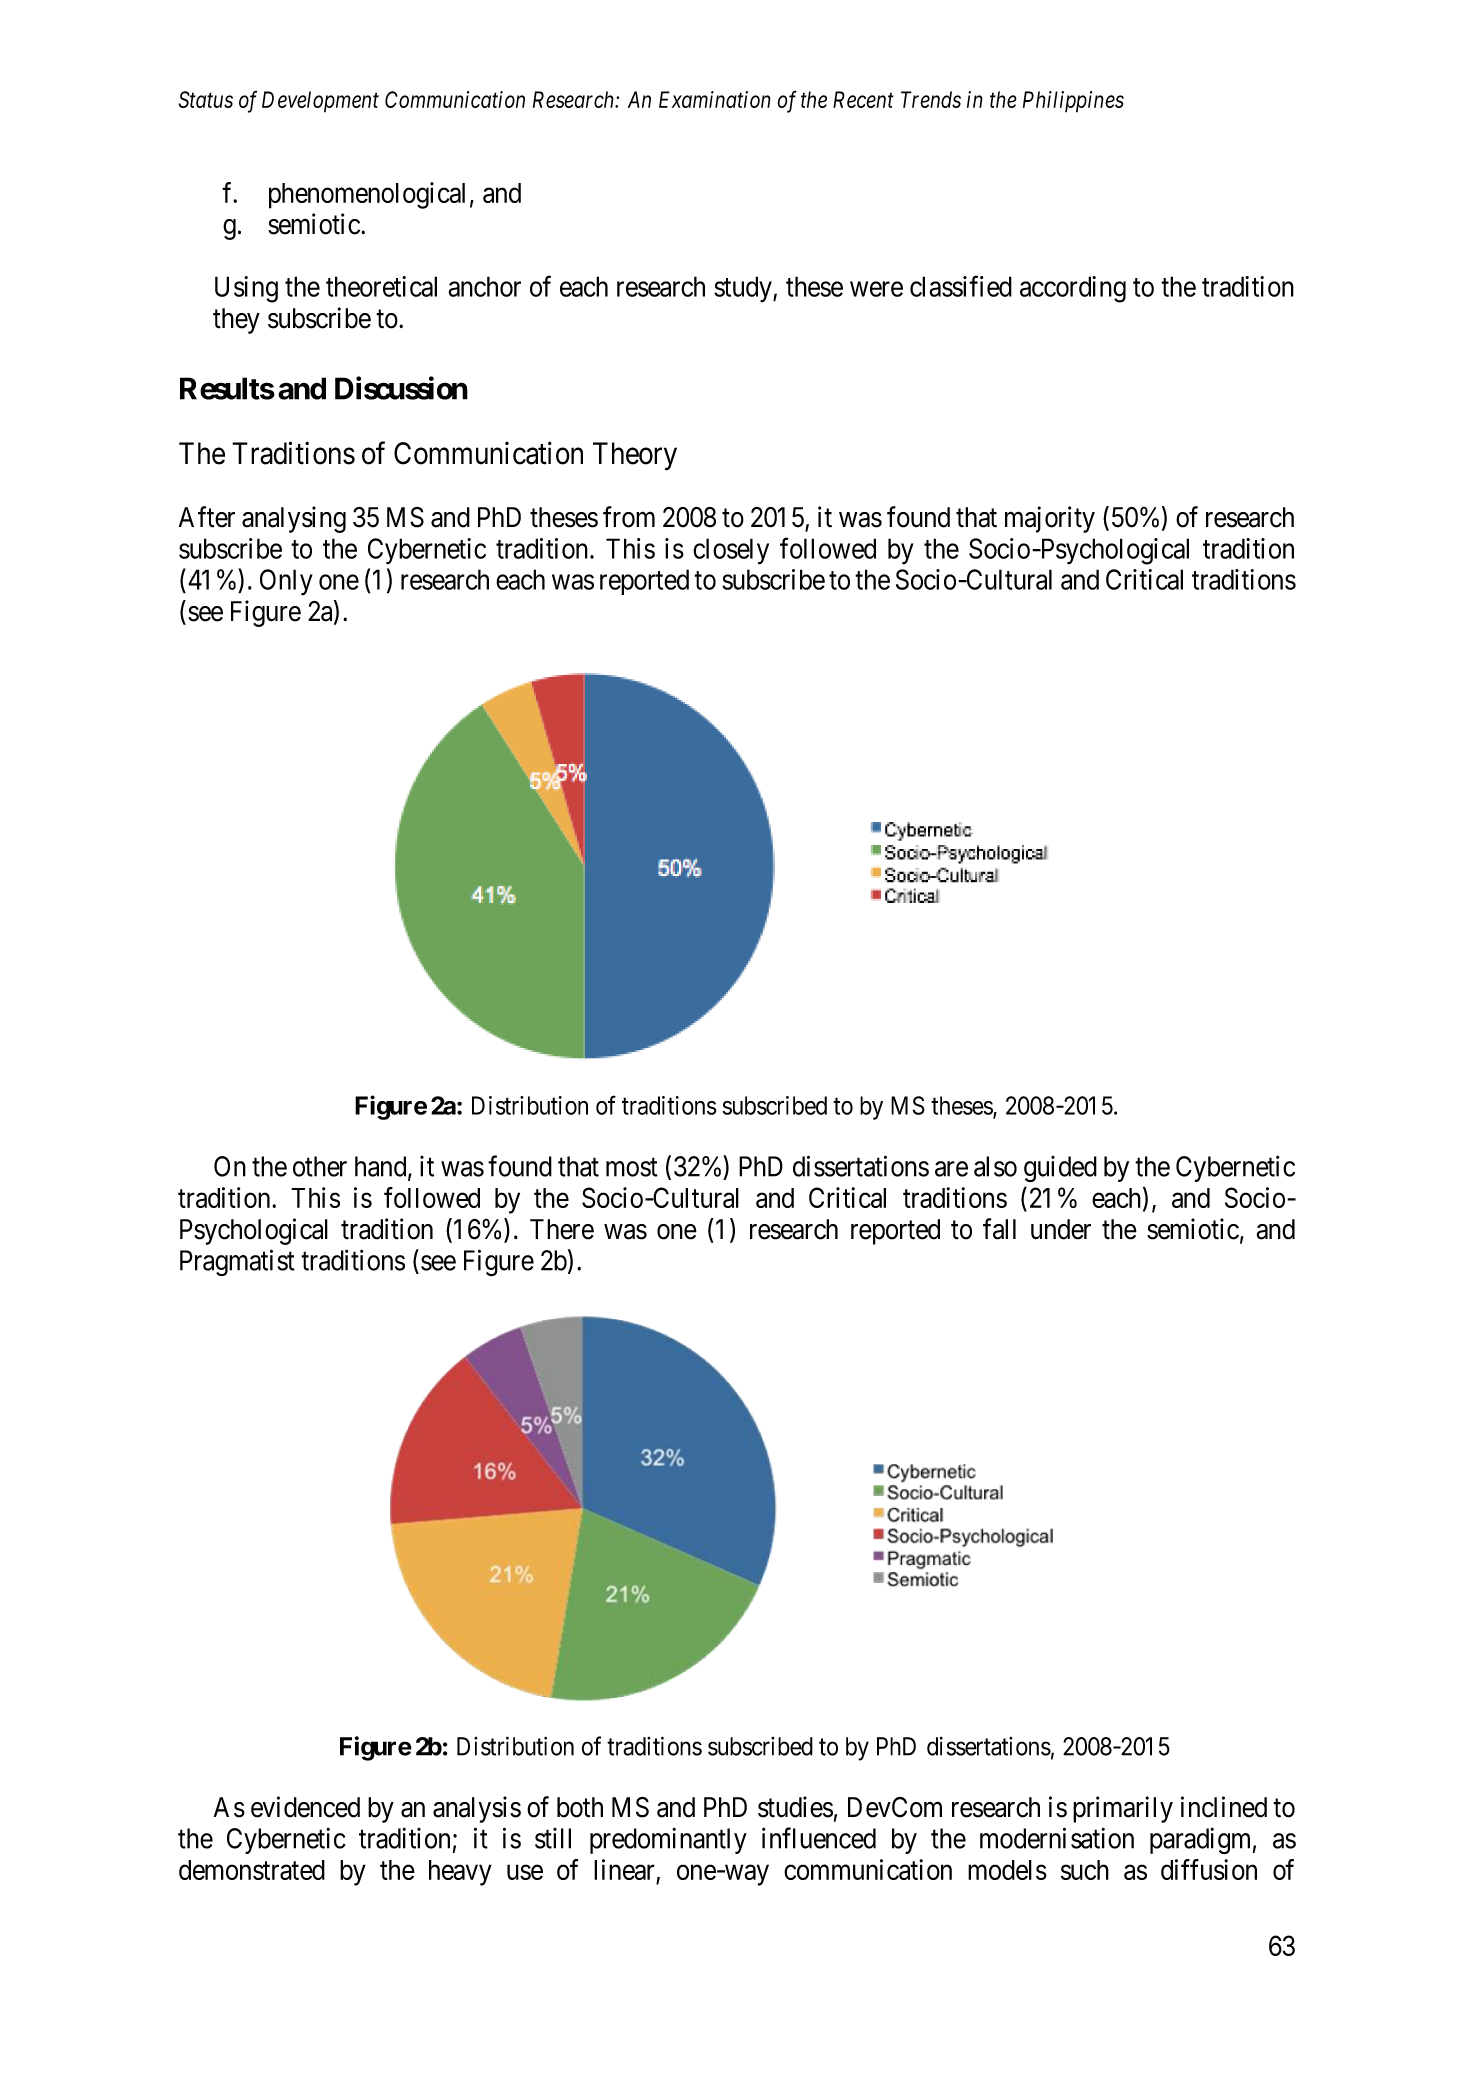 The width and height of the screenshot is (1473, 2083). I want to click on Examination, so click(715, 99).
